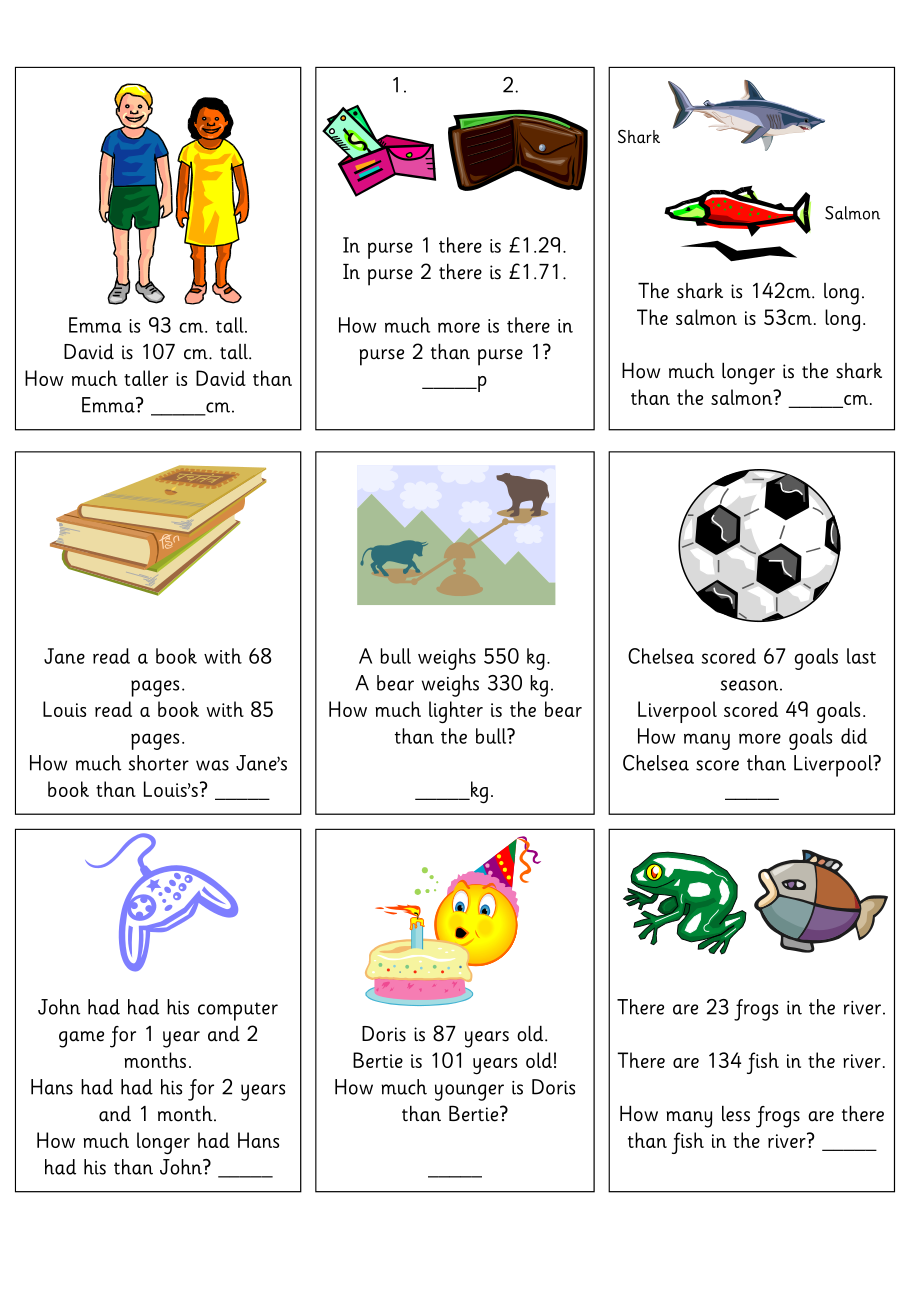  I want to click on younger, so click(469, 1092).
